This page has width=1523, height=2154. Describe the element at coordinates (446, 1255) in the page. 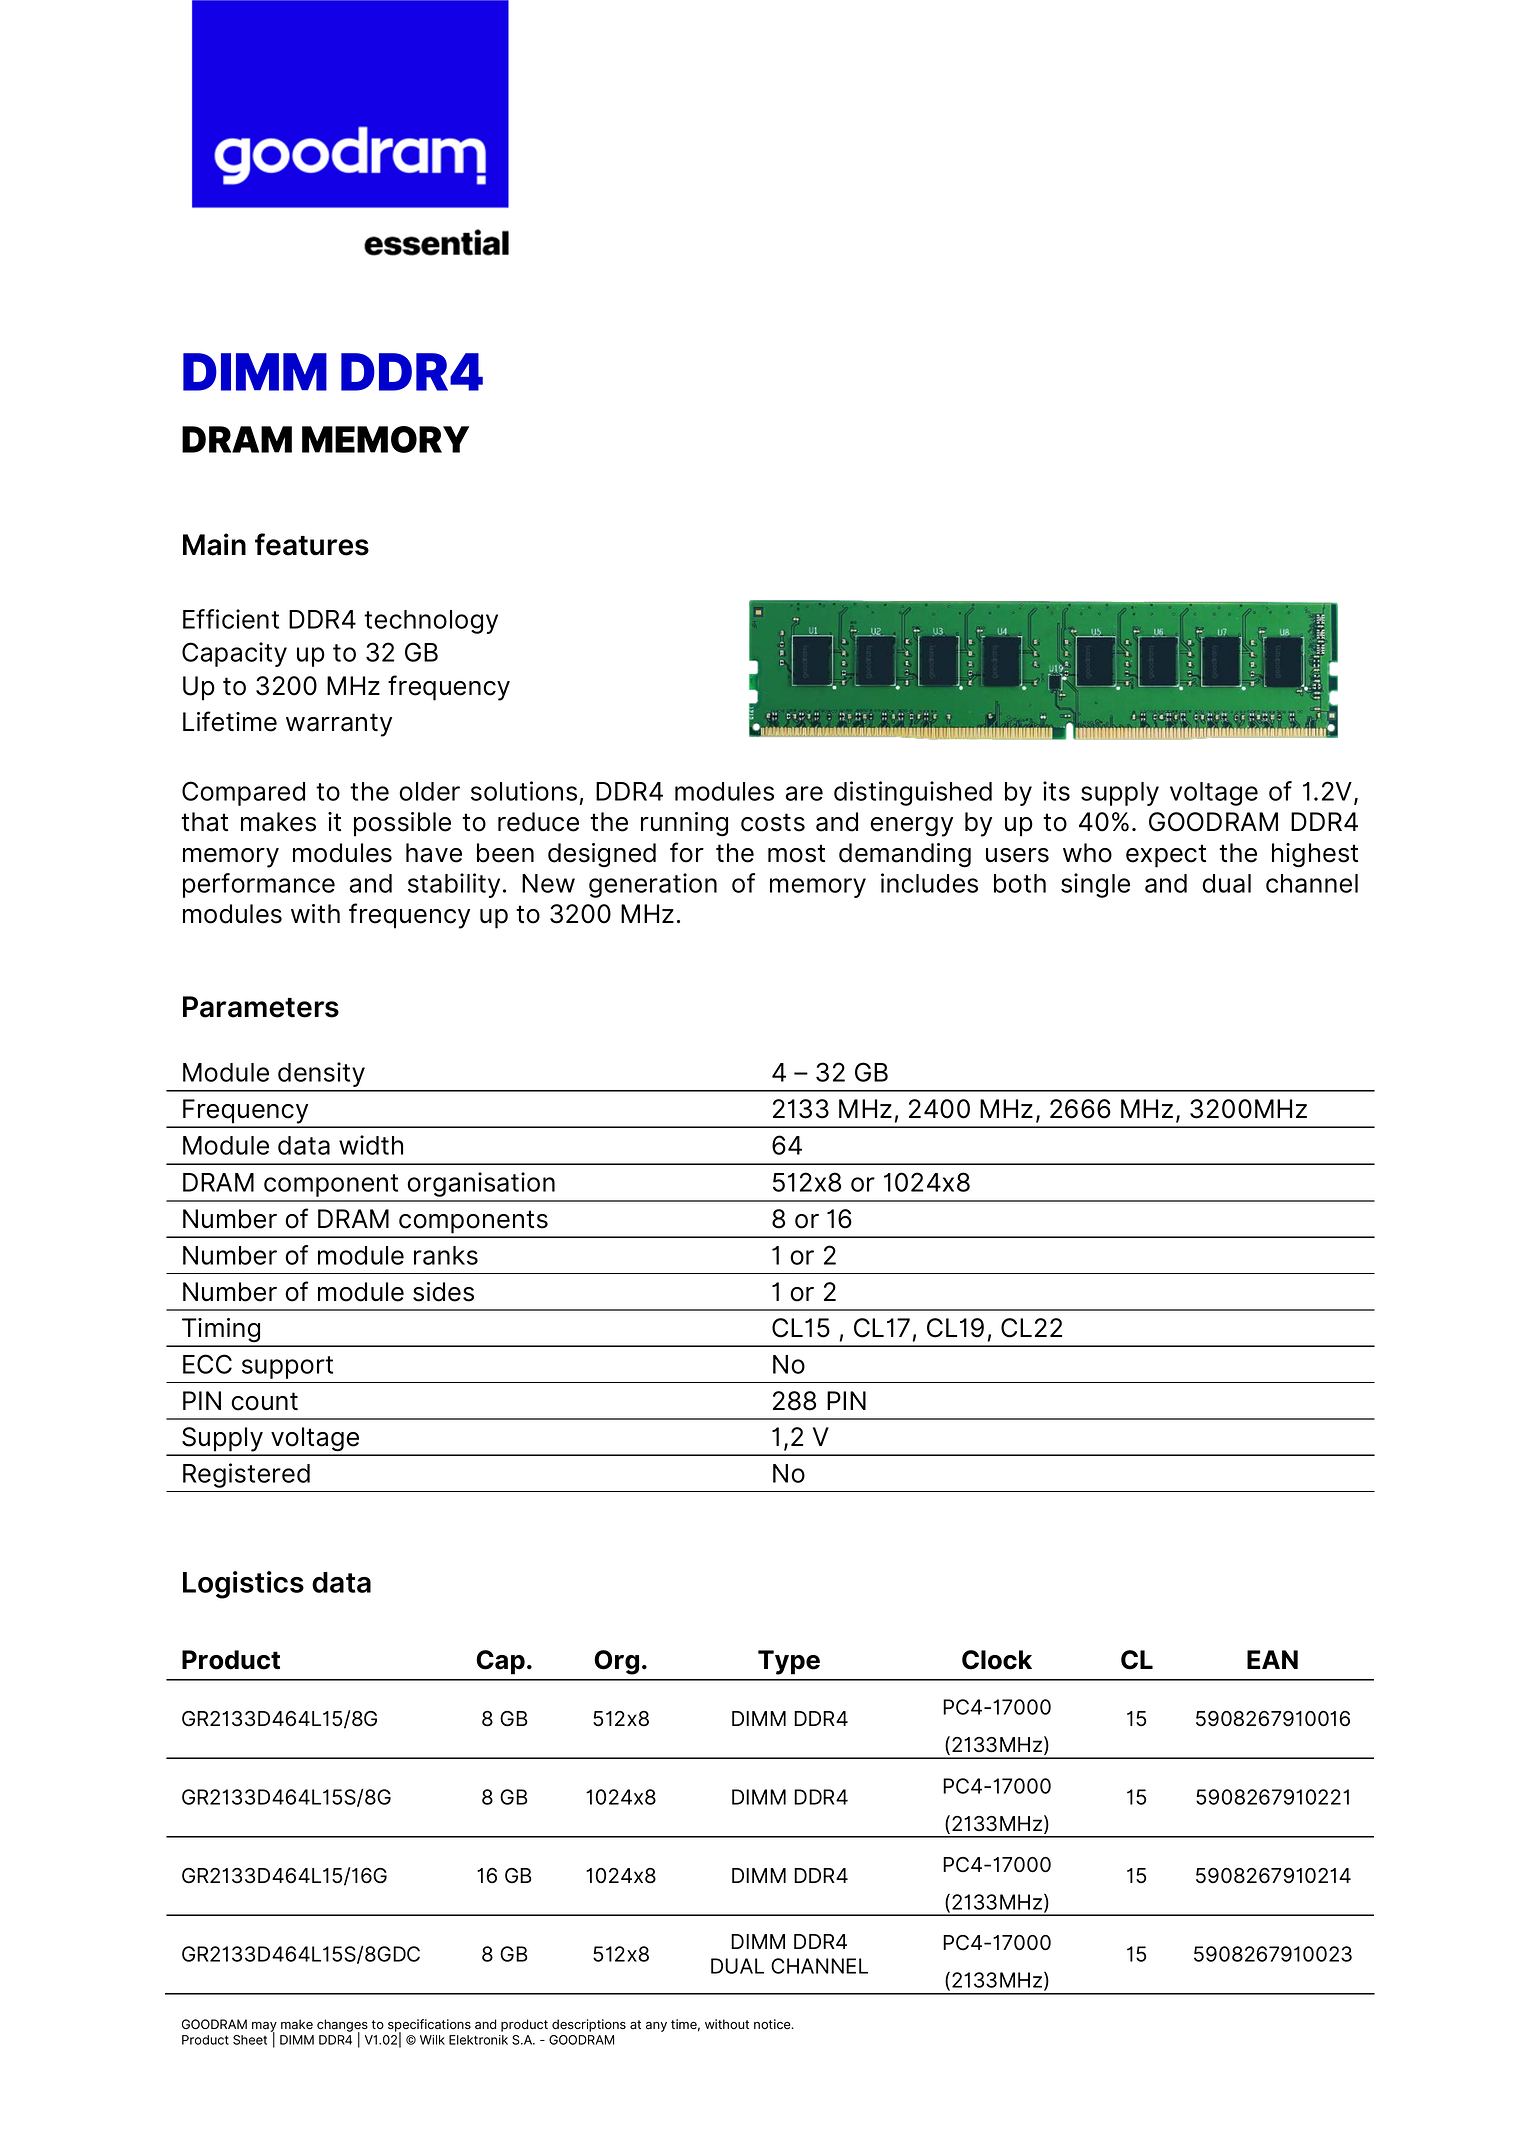

I see `ranks` at that location.
